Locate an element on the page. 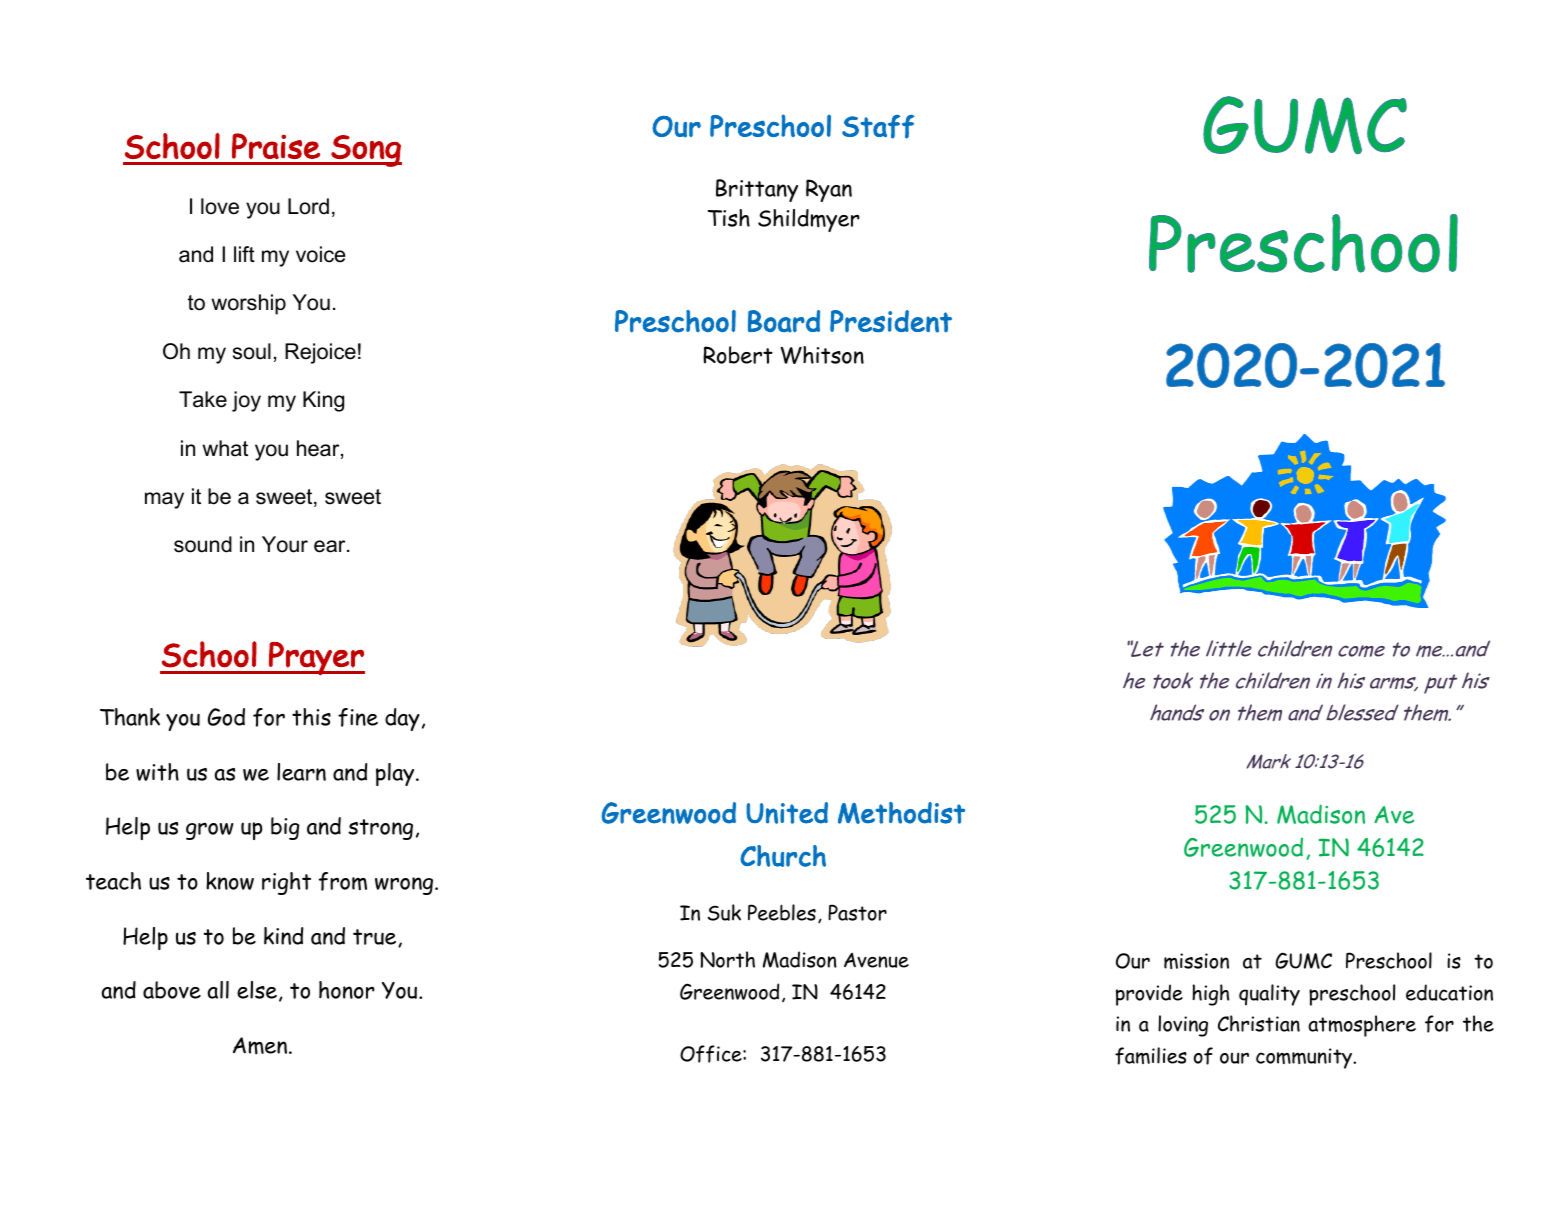 Image resolution: width=1563 pixels, height=1208 pixels. Praise is located at coordinates (276, 146).
